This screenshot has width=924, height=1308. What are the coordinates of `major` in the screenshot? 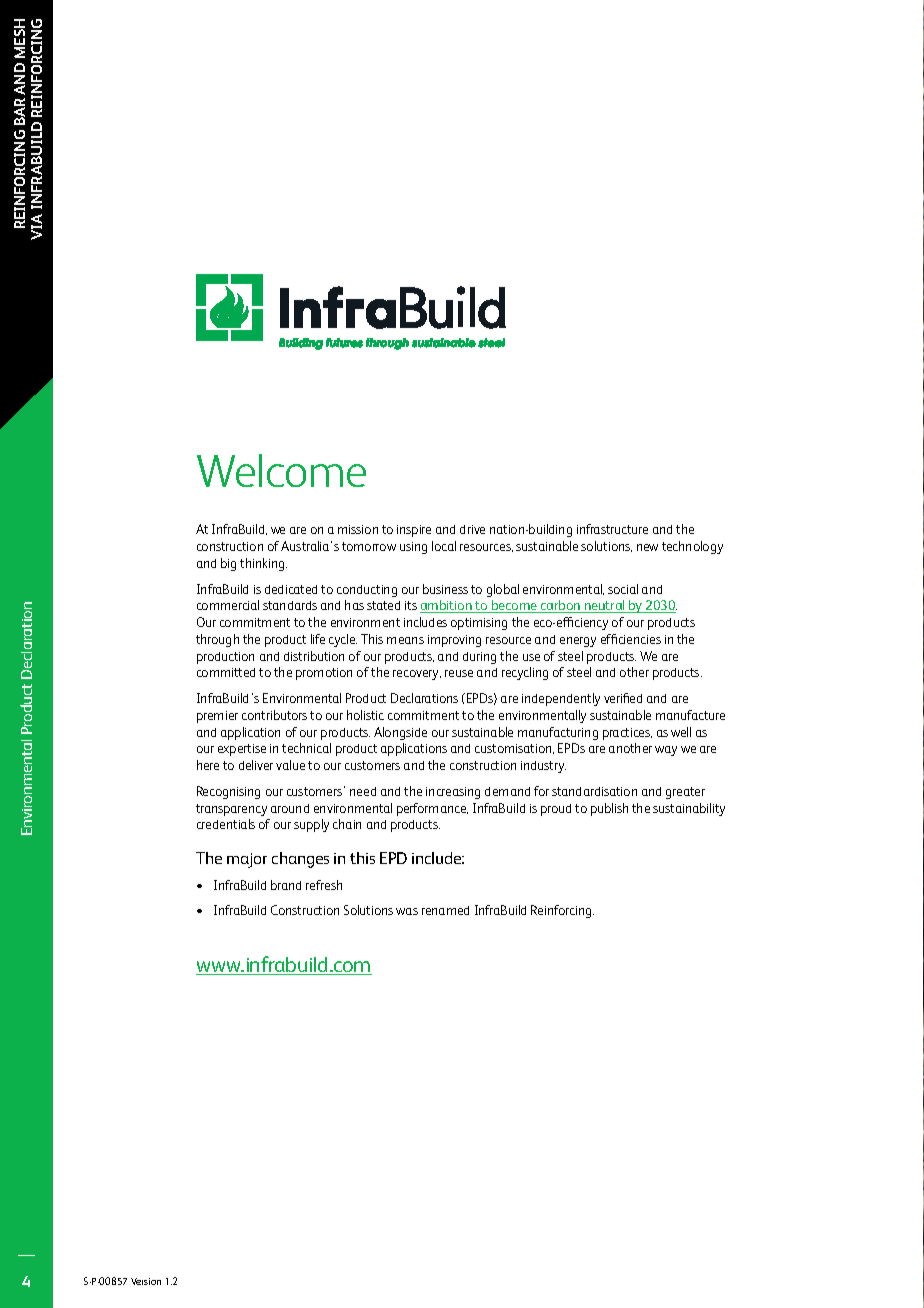 It's located at (247, 860).
